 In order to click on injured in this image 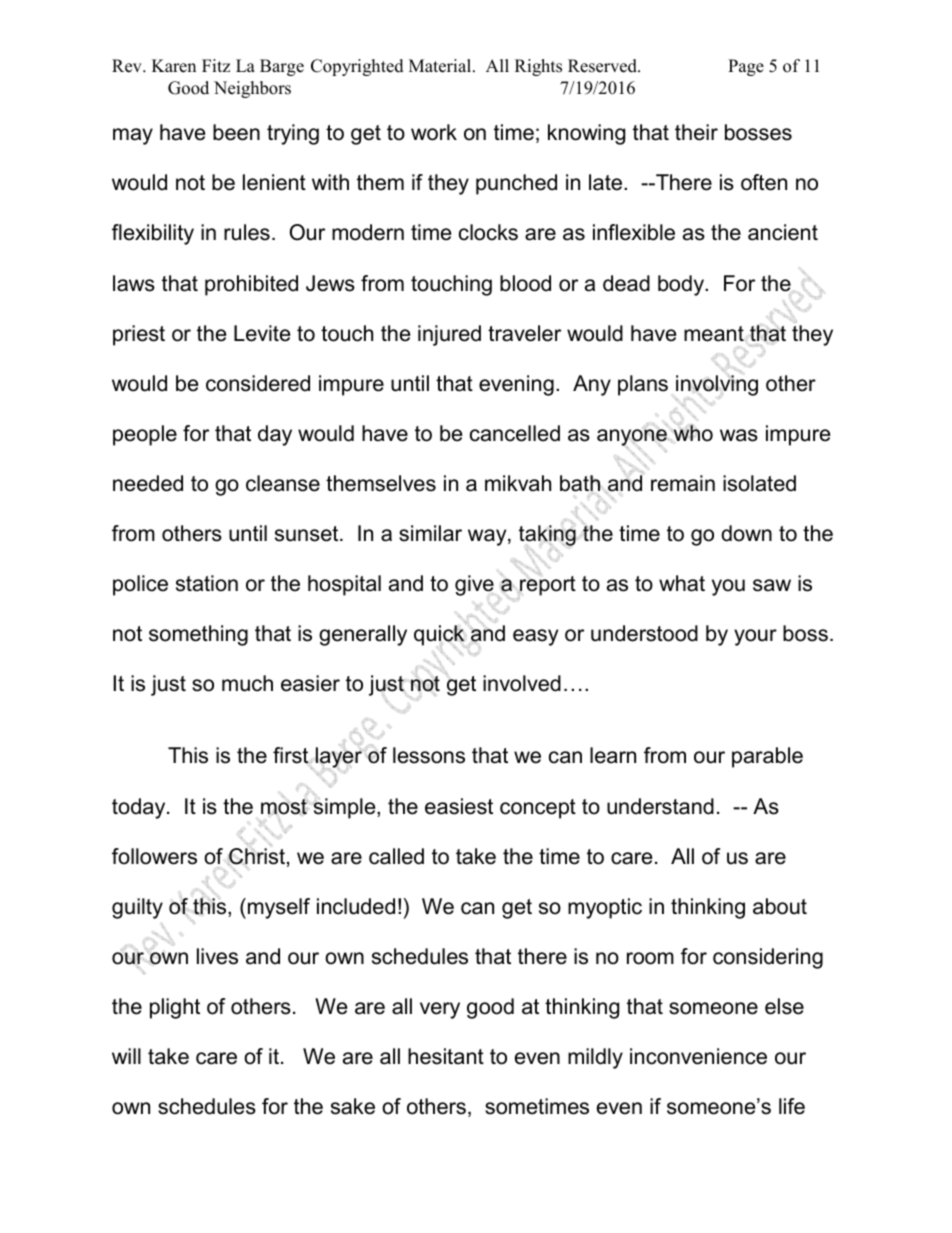, I will do `click(449, 335)`.
